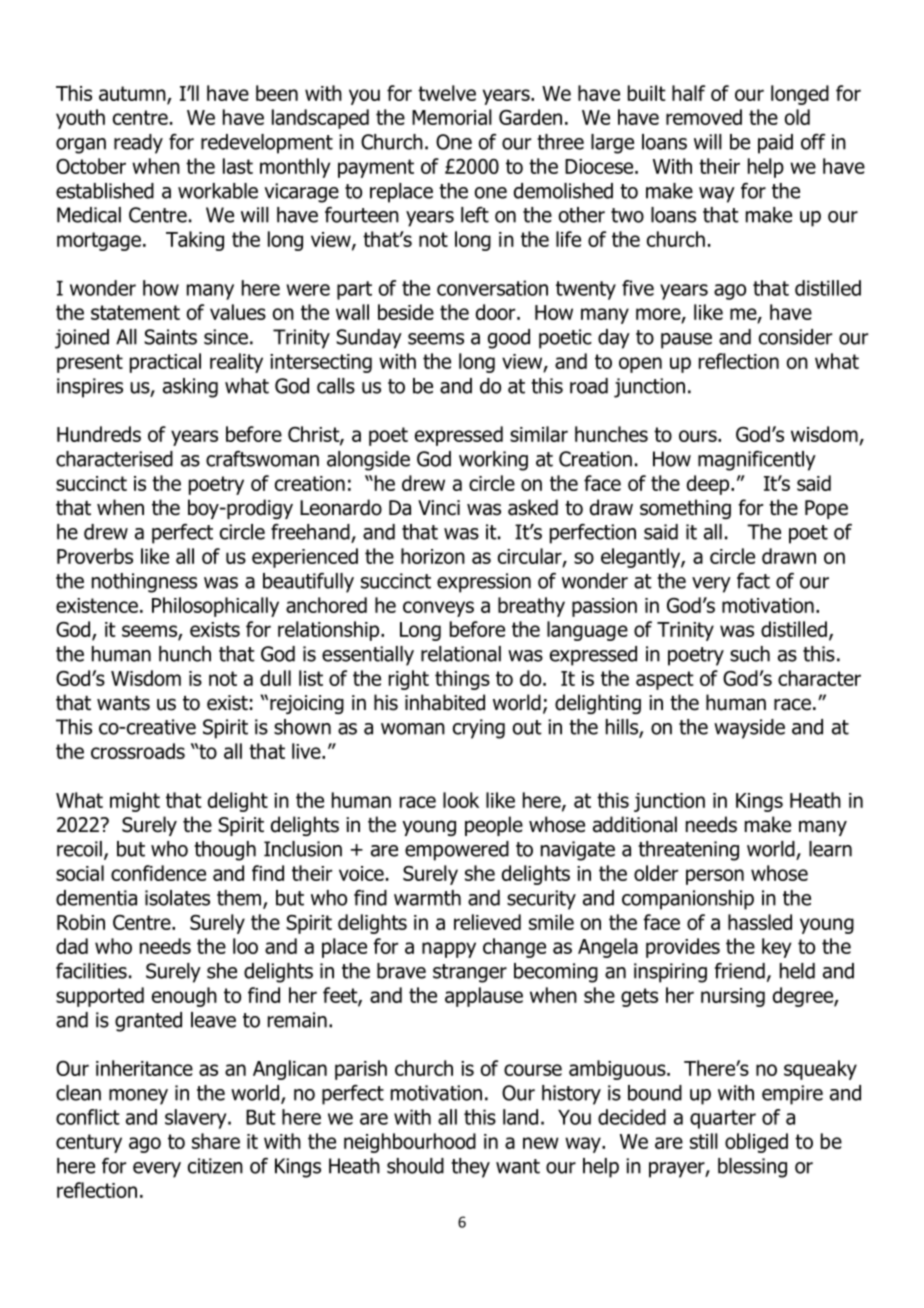 This screenshot has width=924, height=1308. I want to click on ready, so click(138, 144).
